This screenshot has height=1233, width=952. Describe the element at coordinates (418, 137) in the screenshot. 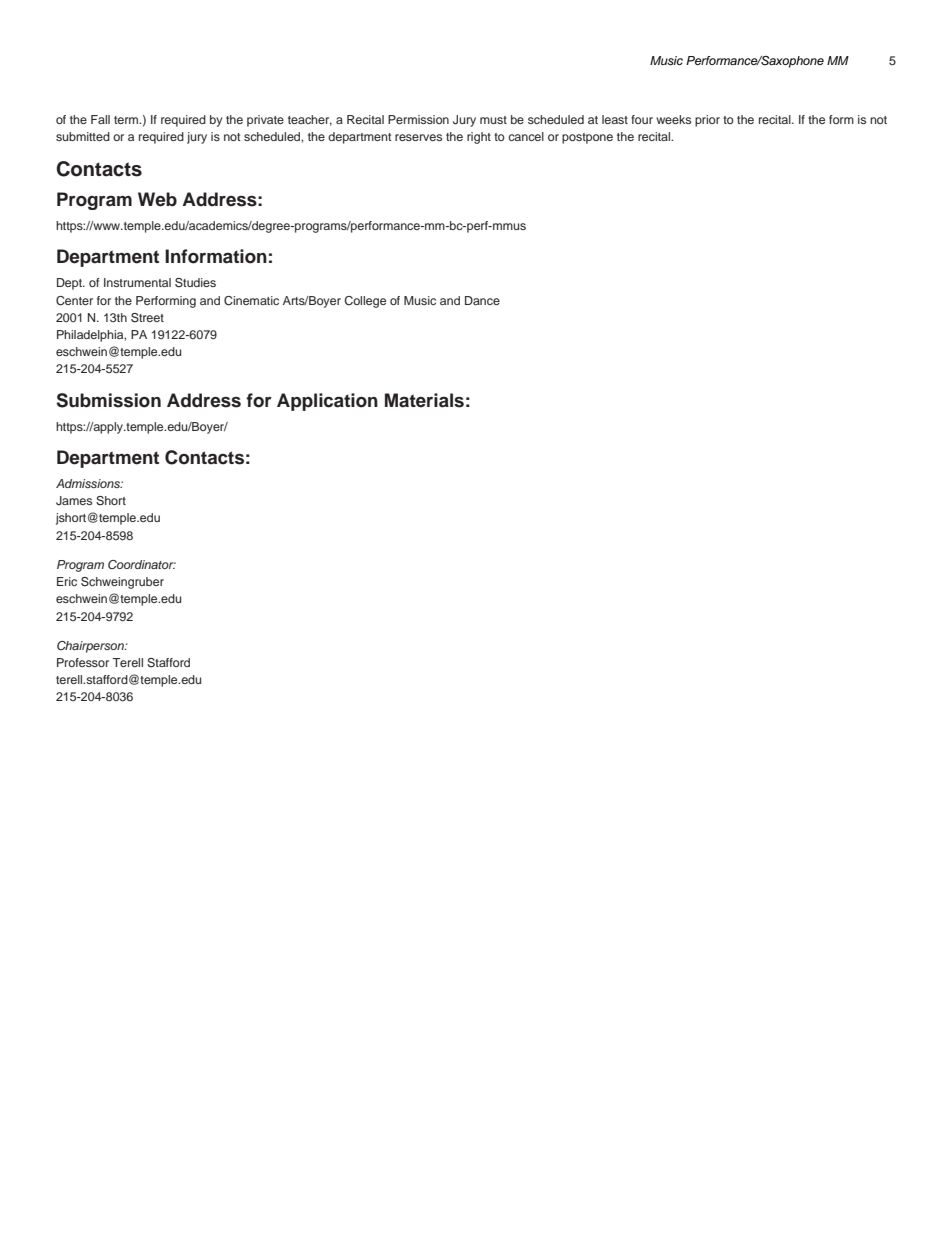

I see `reserves` at that location.
